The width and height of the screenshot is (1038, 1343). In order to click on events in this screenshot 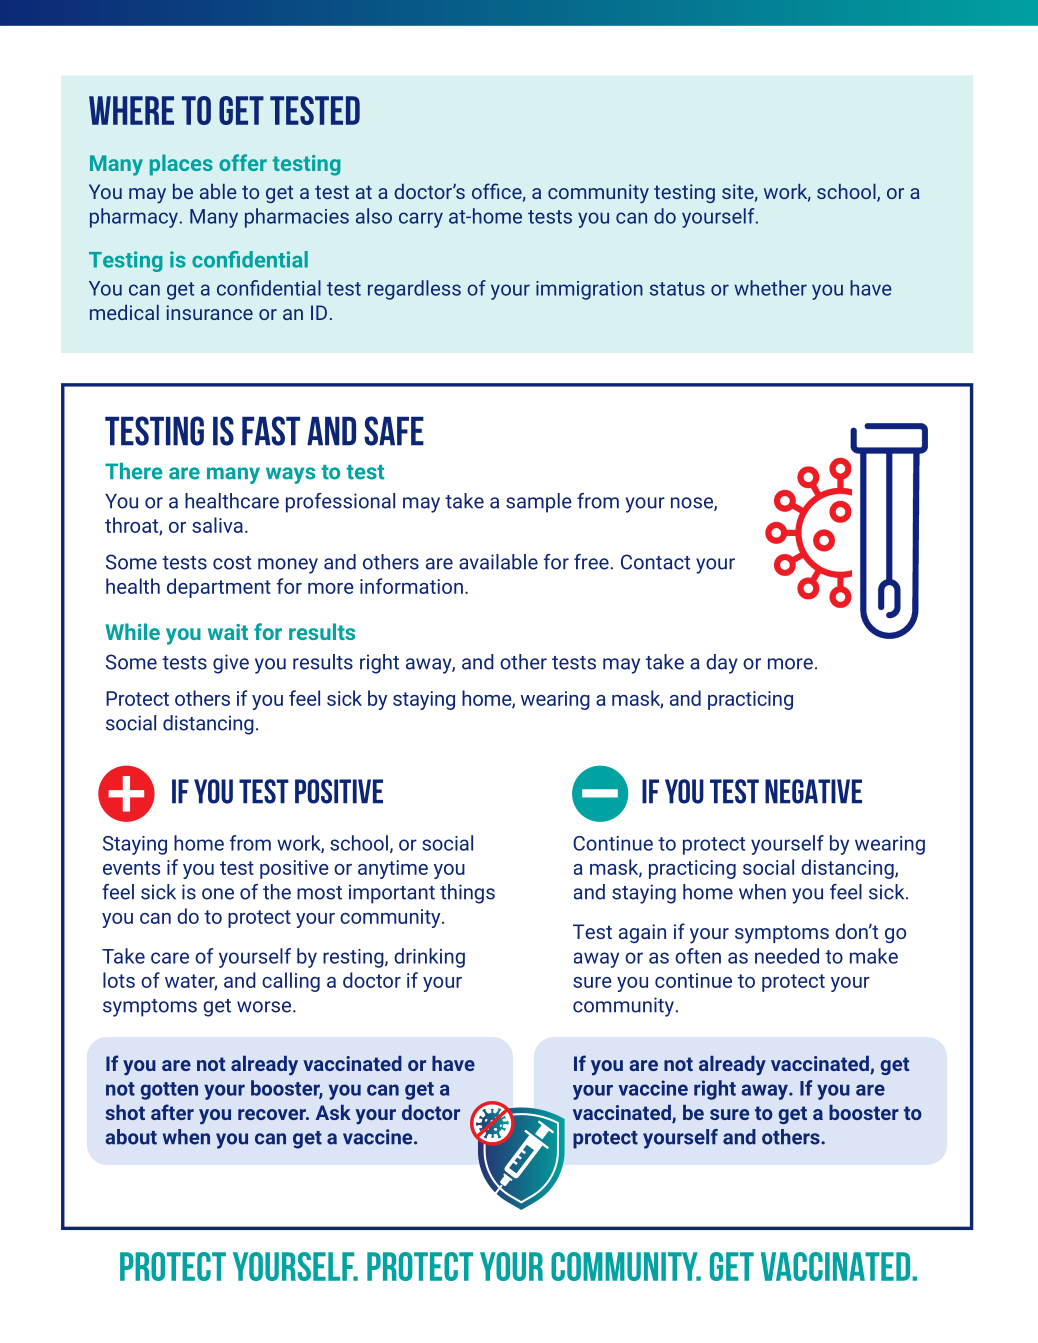, I will do `click(131, 868)`.
